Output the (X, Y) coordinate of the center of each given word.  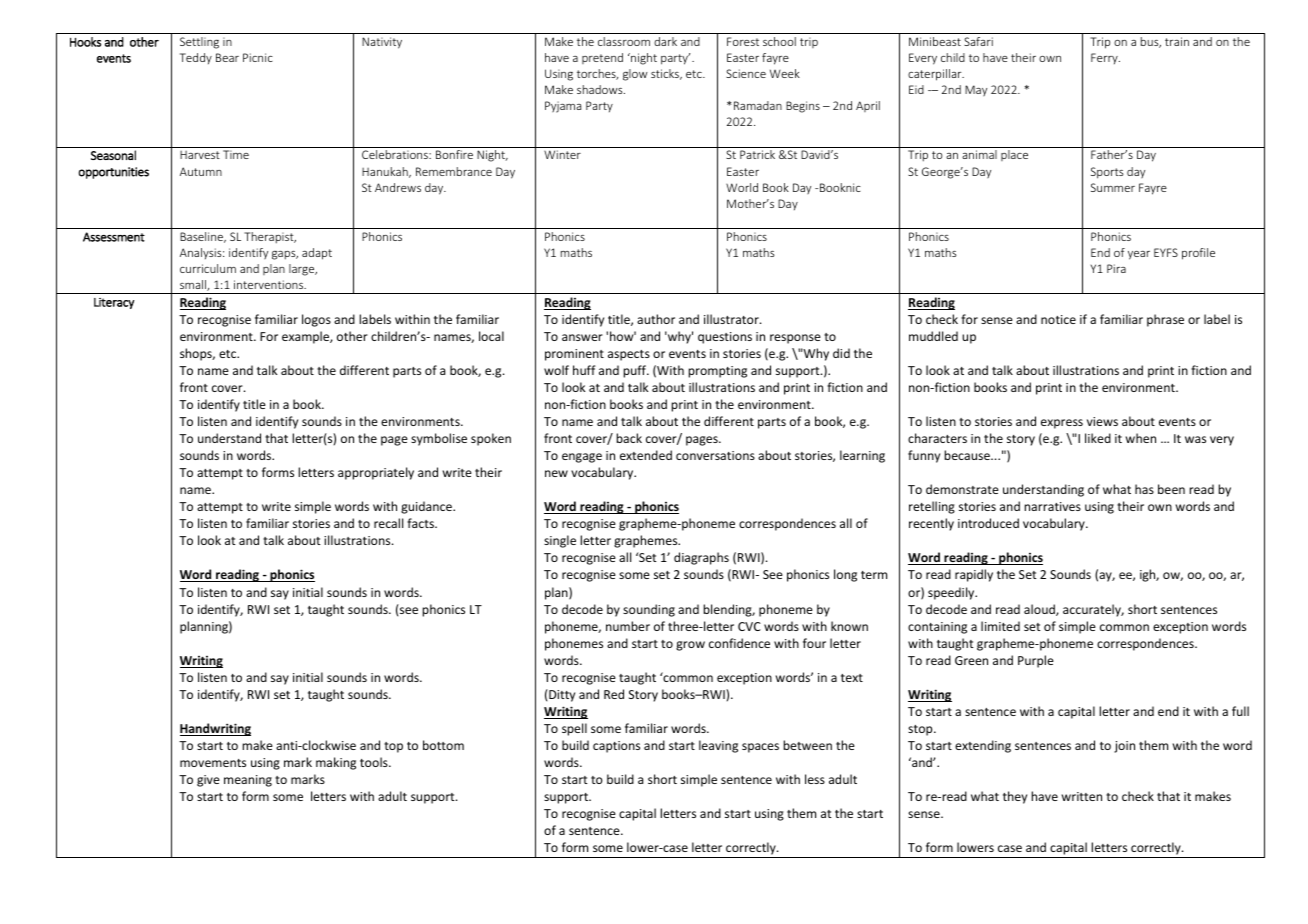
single (560, 541)
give (208, 781)
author (656, 319)
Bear (227, 57)
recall (388, 523)
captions (616, 747)
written (1082, 796)
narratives (1052, 506)
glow (635, 75)
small (194, 285)
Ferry (1105, 58)
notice (1058, 319)
